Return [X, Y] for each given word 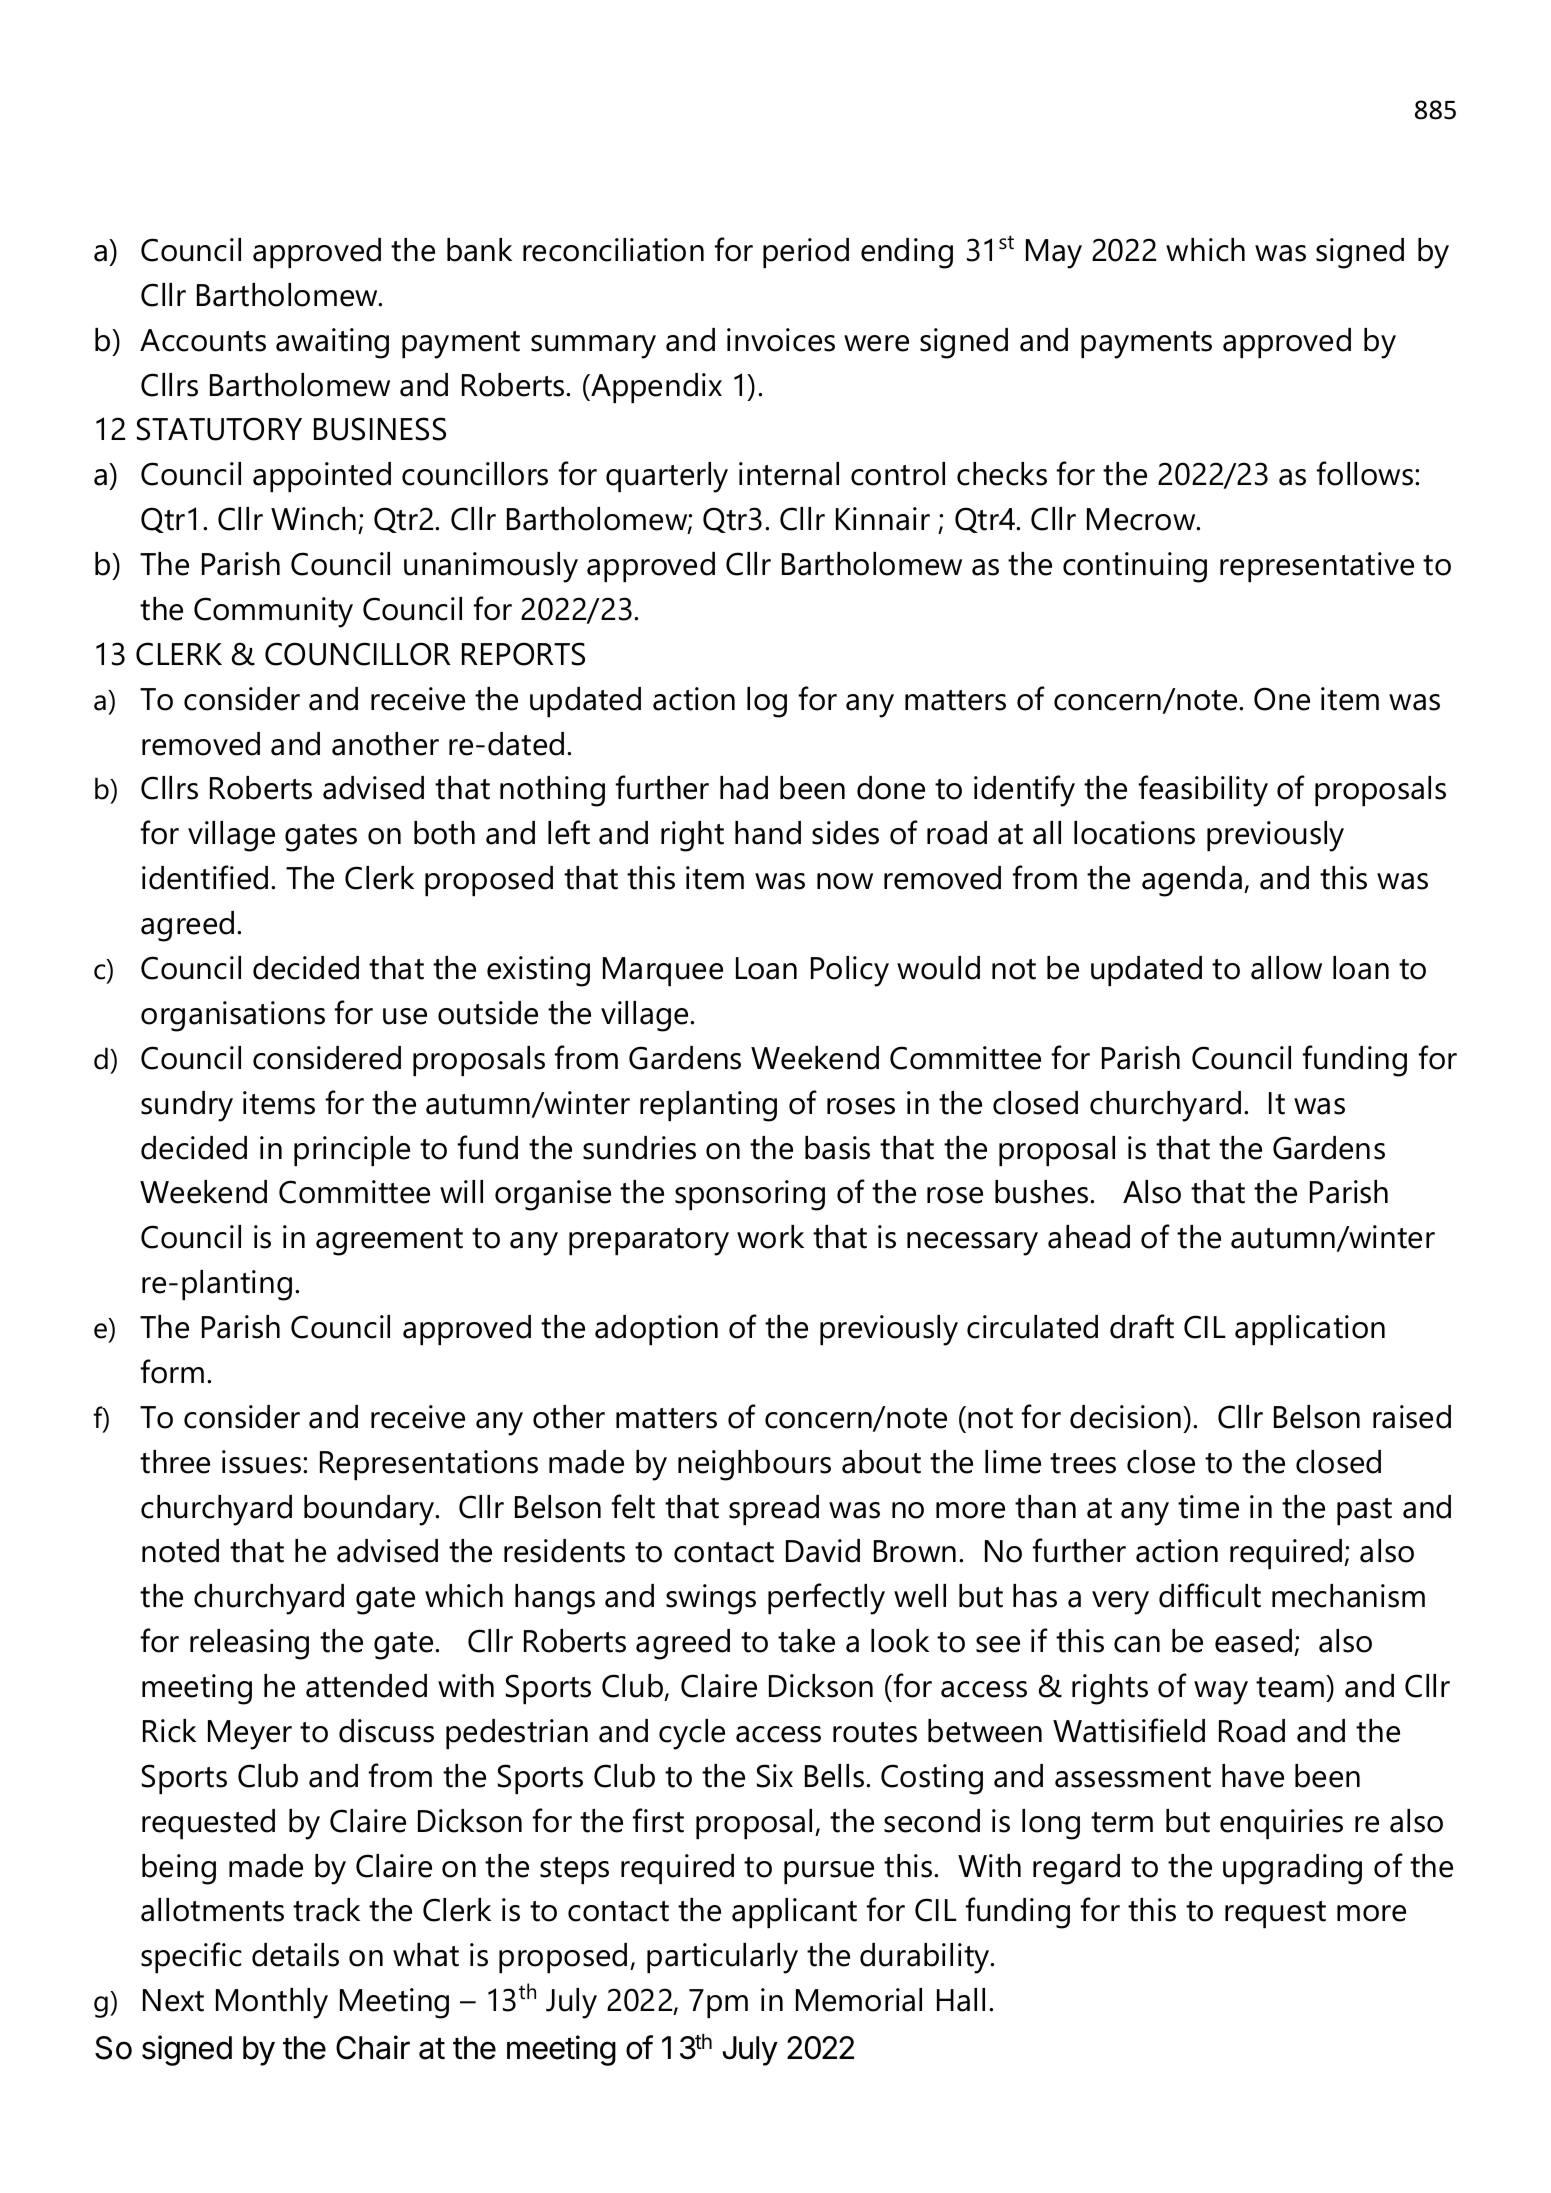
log [767, 702]
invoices [781, 340]
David [823, 1551]
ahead [1089, 1237]
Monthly [272, 2003]
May [1054, 254]
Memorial [859, 2000]
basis [837, 1148]
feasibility [1203, 791]
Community [273, 612]
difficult [1210, 1595]
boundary [370, 1510]
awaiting [332, 343]
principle [352, 1151]
